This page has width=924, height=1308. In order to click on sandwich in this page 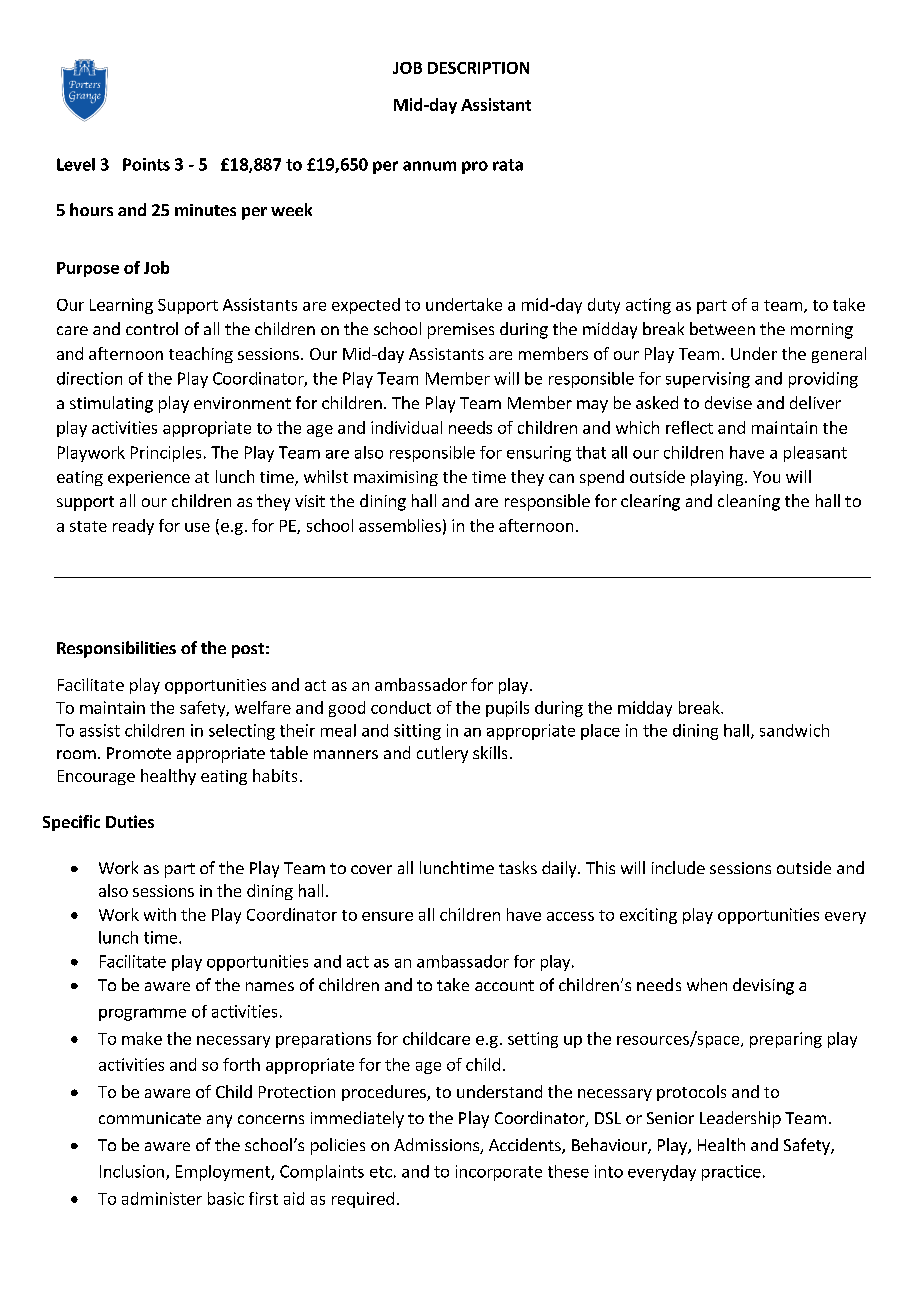, I will do `click(794, 730)`.
